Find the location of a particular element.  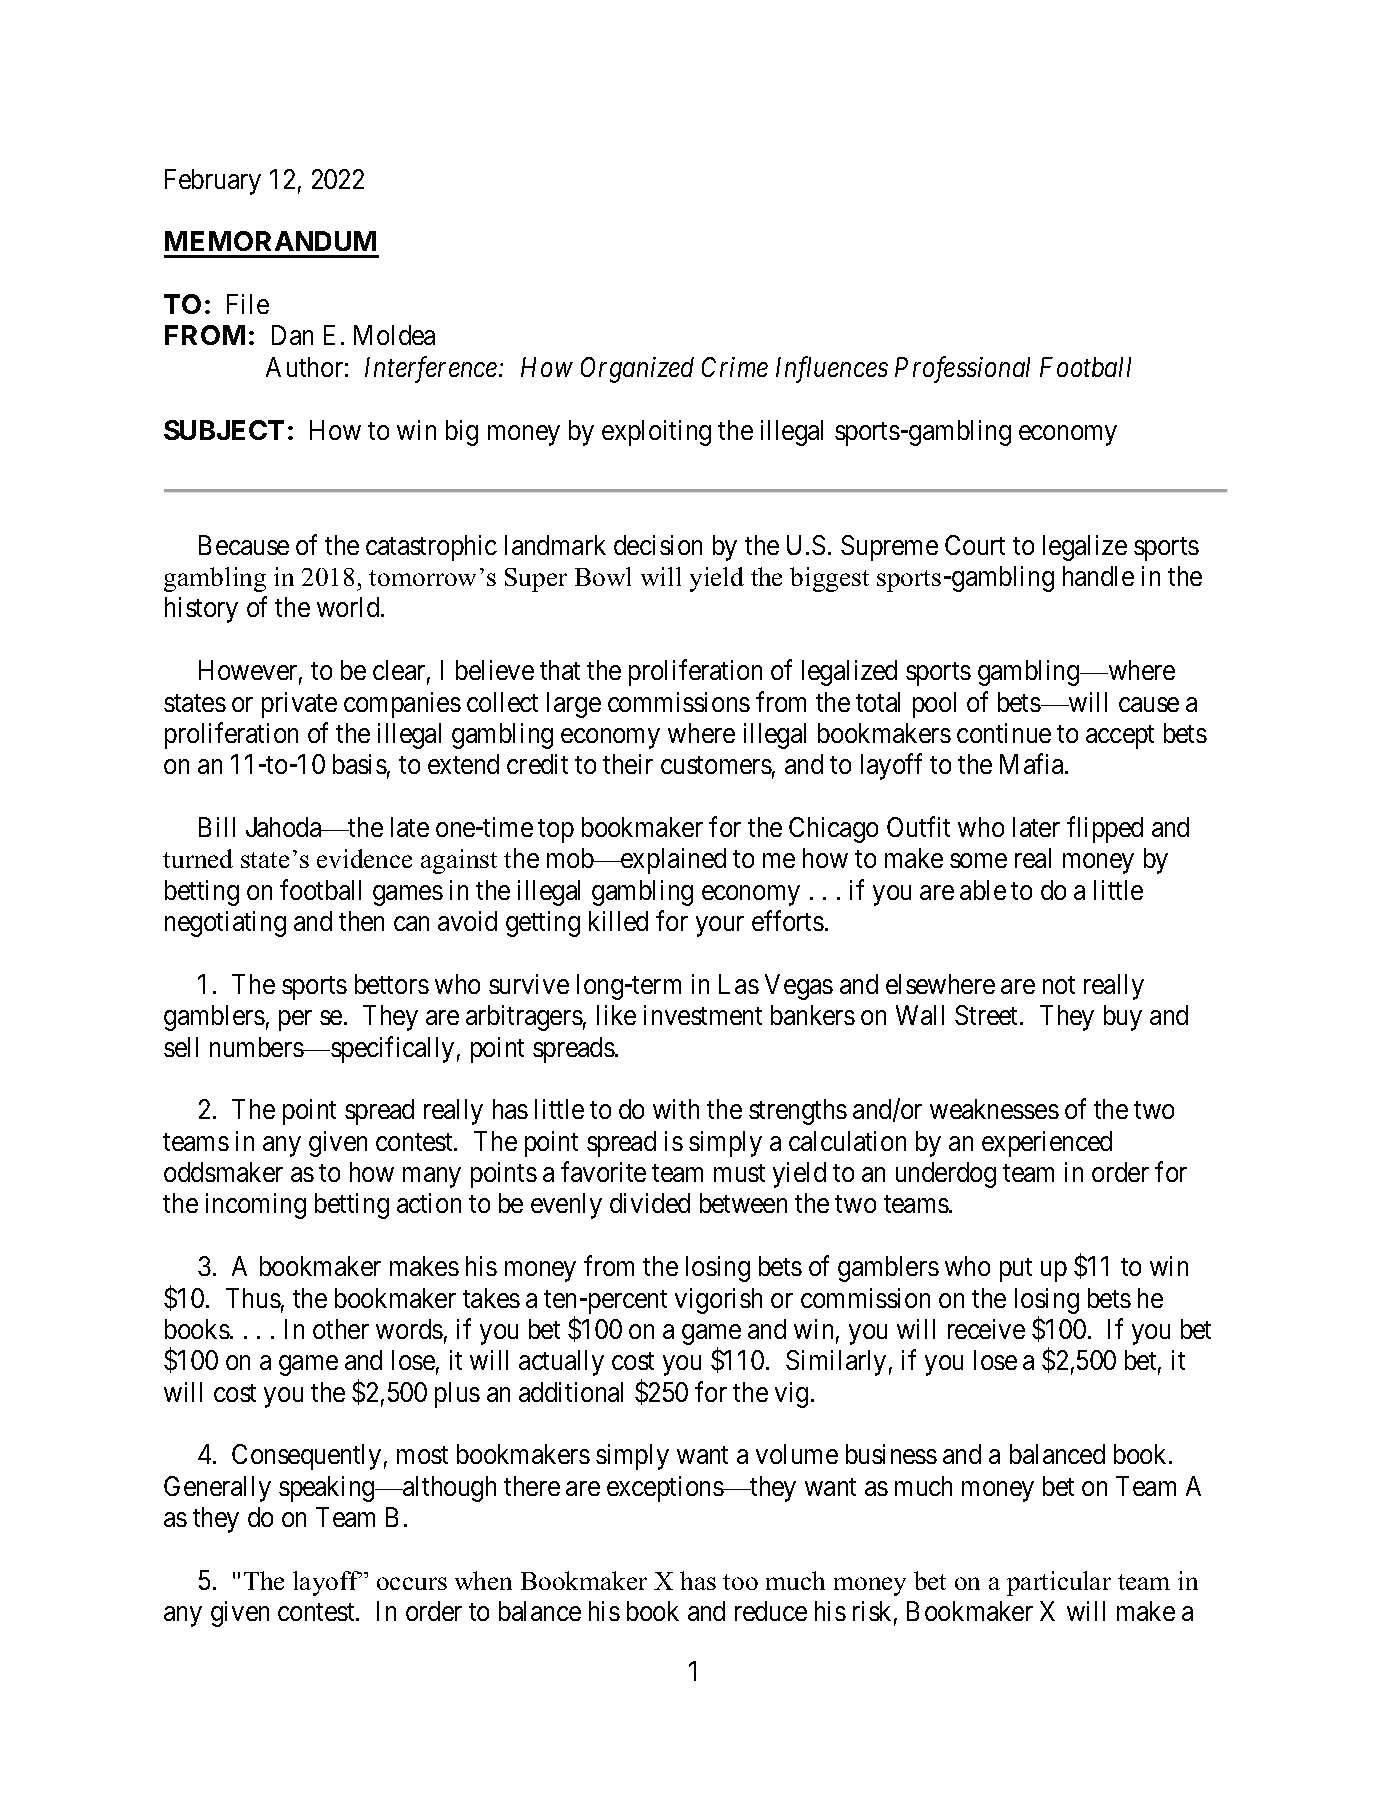

decision is located at coordinates (658, 545).
